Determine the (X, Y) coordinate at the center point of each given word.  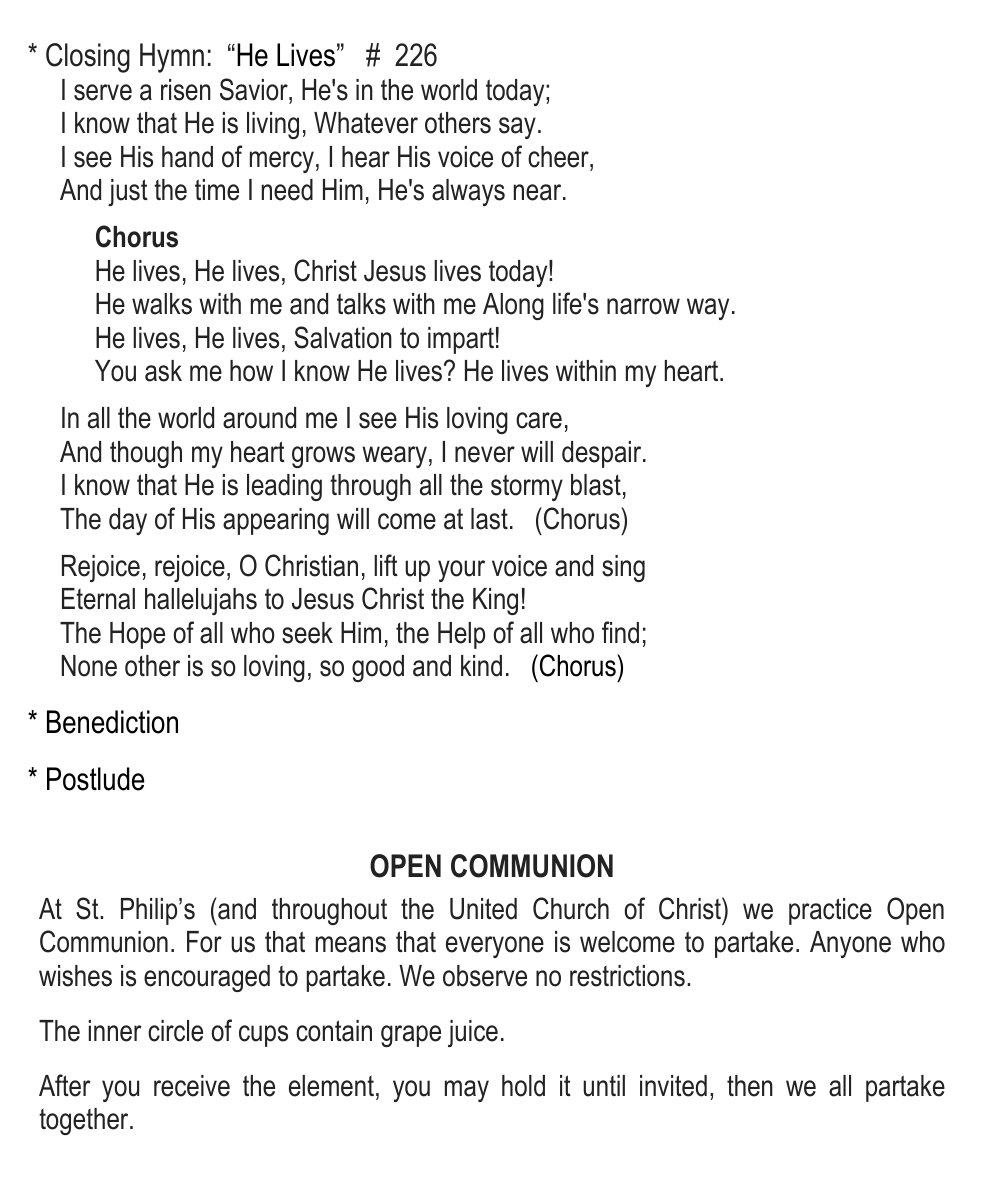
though (146, 454)
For (204, 942)
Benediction (112, 722)
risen (186, 90)
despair (603, 454)
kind (481, 666)
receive (192, 1086)
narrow (643, 306)
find (620, 632)
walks (162, 304)
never (485, 454)
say (517, 128)
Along (513, 306)
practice (830, 911)
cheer (559, 157)
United (483, 909)
